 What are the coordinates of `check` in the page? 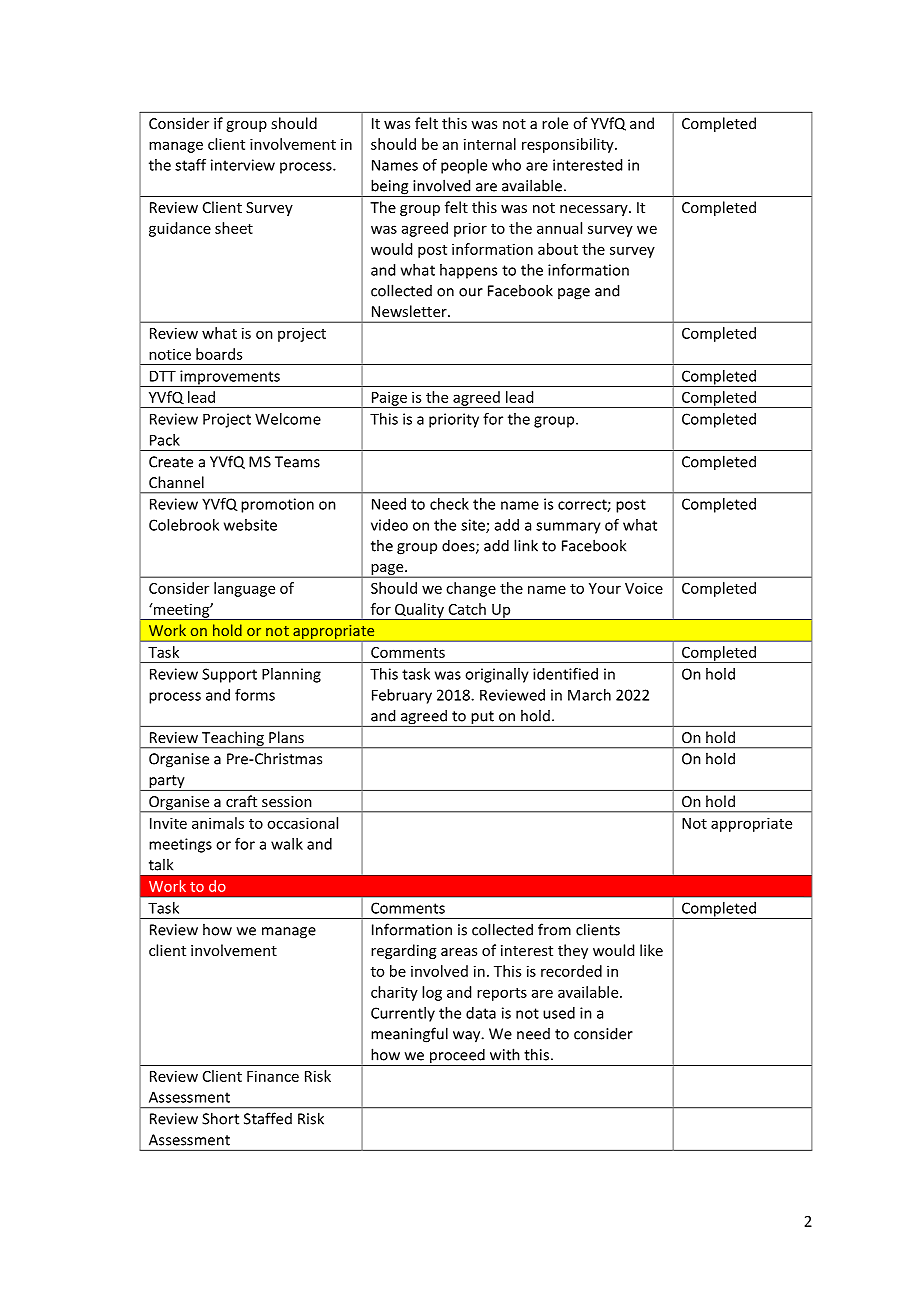 It's located at (449, 504).
